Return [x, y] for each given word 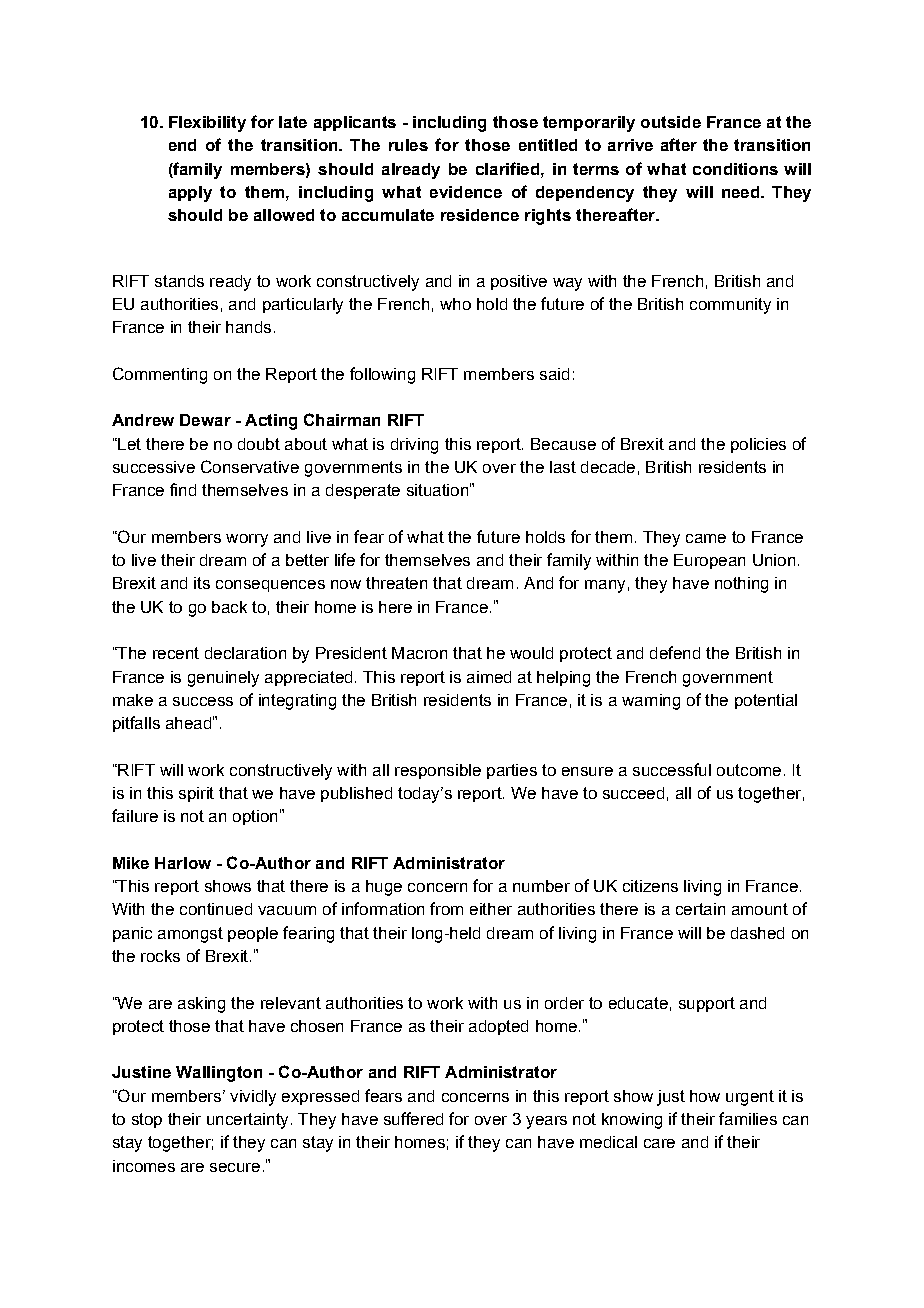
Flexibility [207, 124]
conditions [735, 169]
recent [176, 653]
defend [675, 652]
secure [235, 1167]
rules [408, 145]
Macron [419, 653]
